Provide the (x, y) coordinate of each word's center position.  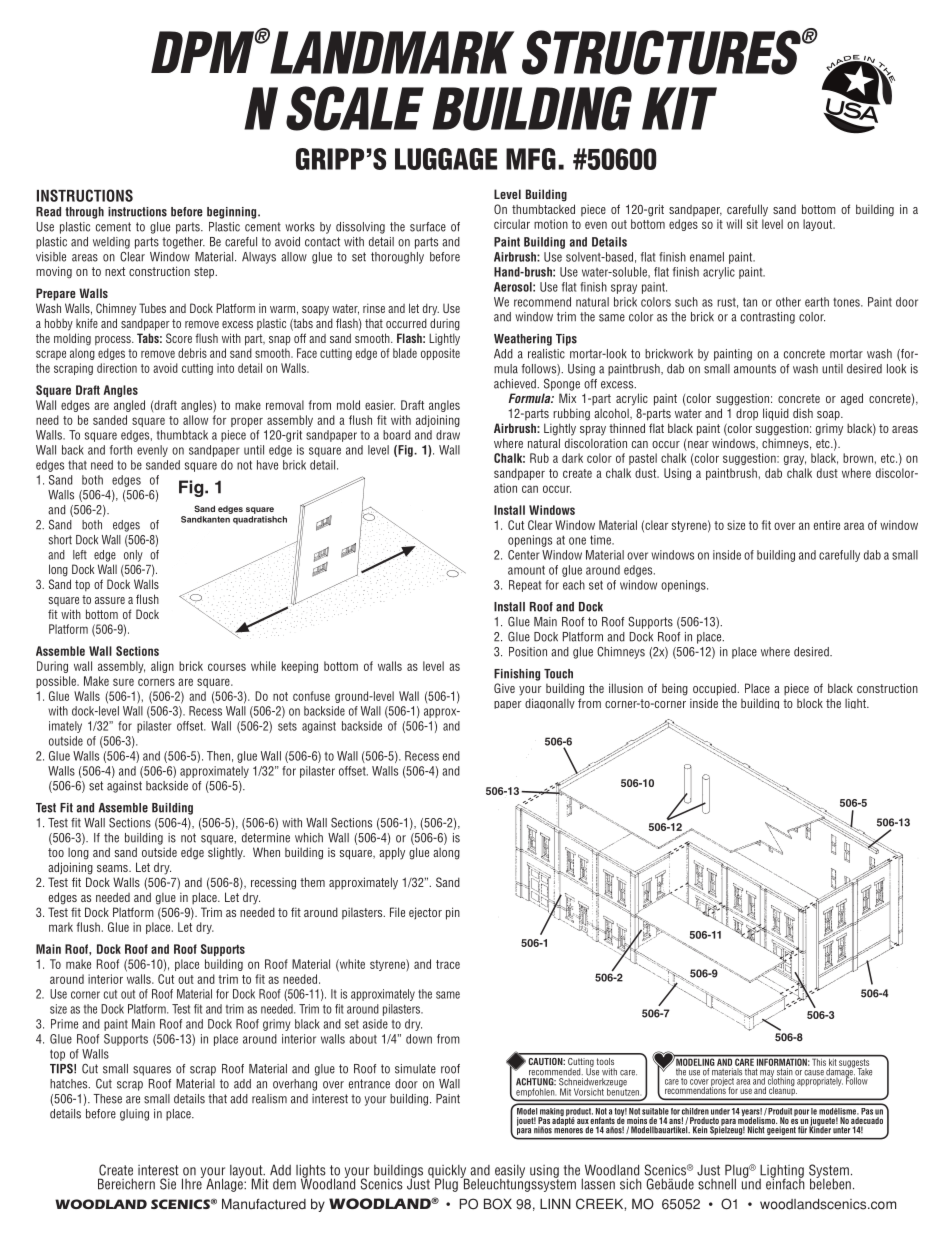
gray (795, 460)
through (84, 213)
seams (113, 868)
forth (121, 450)
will (734, 224)
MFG (531, 159)
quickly (448, 1172)
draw (448, 435)
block (810, 703)
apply (392, 853)
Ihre (193, 1183)
